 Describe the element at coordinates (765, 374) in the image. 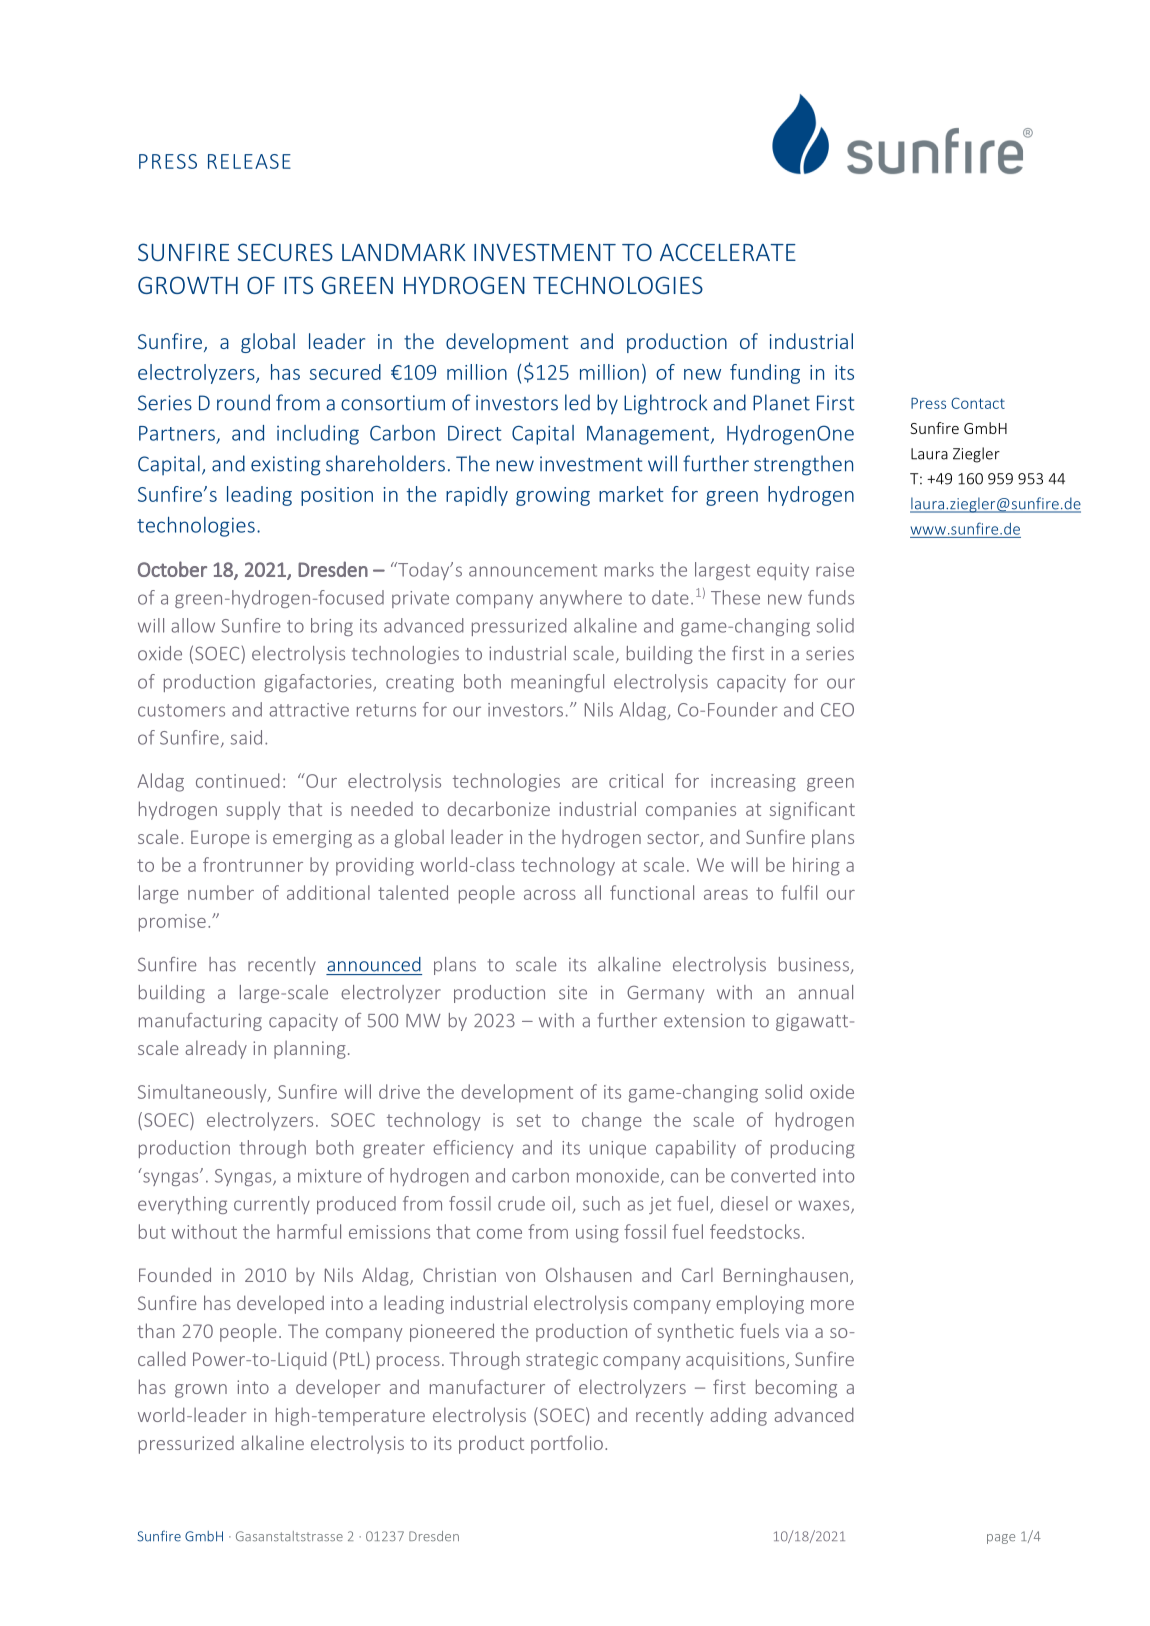

I see `funding` at that location.
